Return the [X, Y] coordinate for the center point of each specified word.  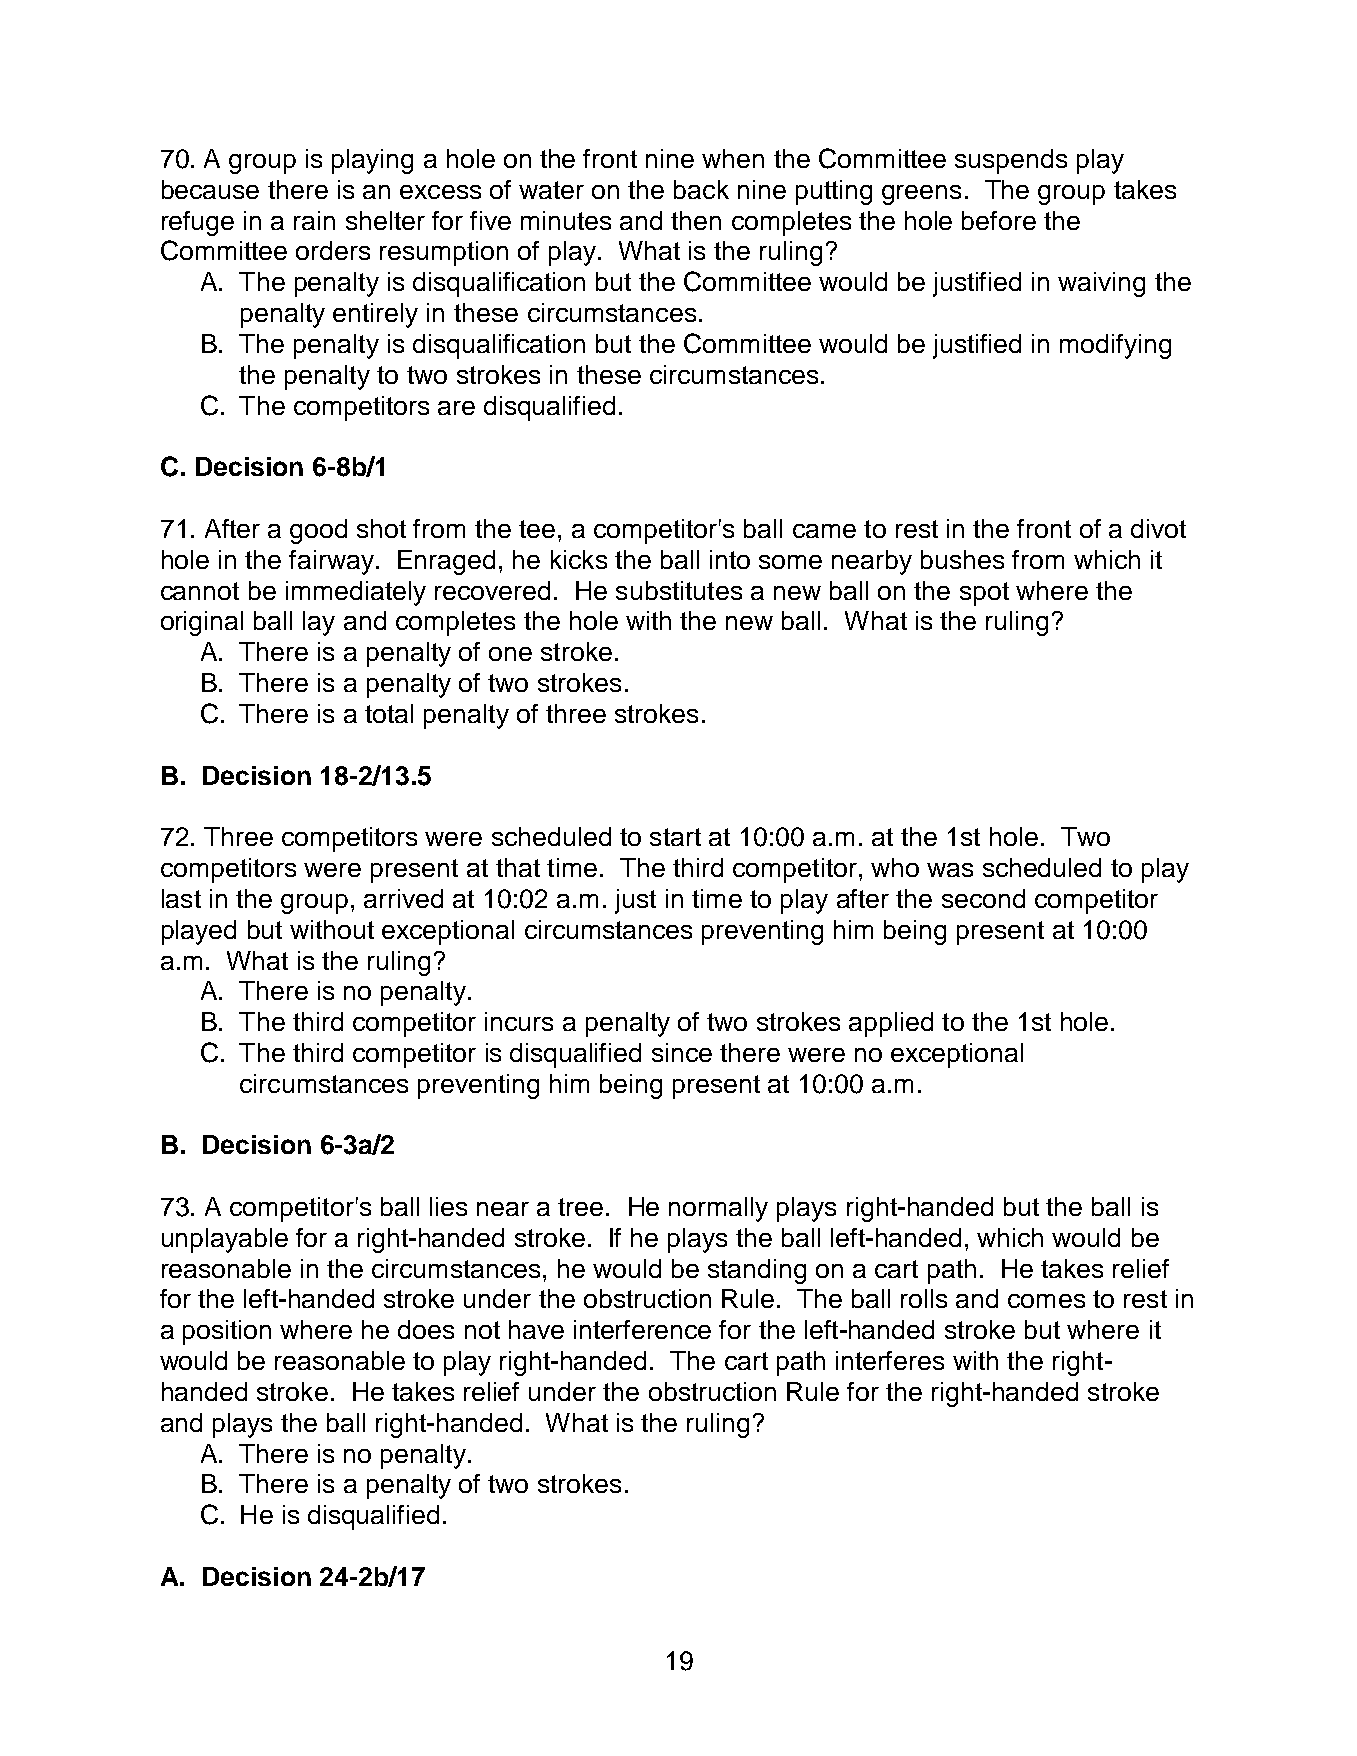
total [389, 713]
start [675, 837]
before [999, 220]
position [227, 1332]
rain [314, 220]
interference [642, 1329]
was [950, 870]
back [701, 189]
